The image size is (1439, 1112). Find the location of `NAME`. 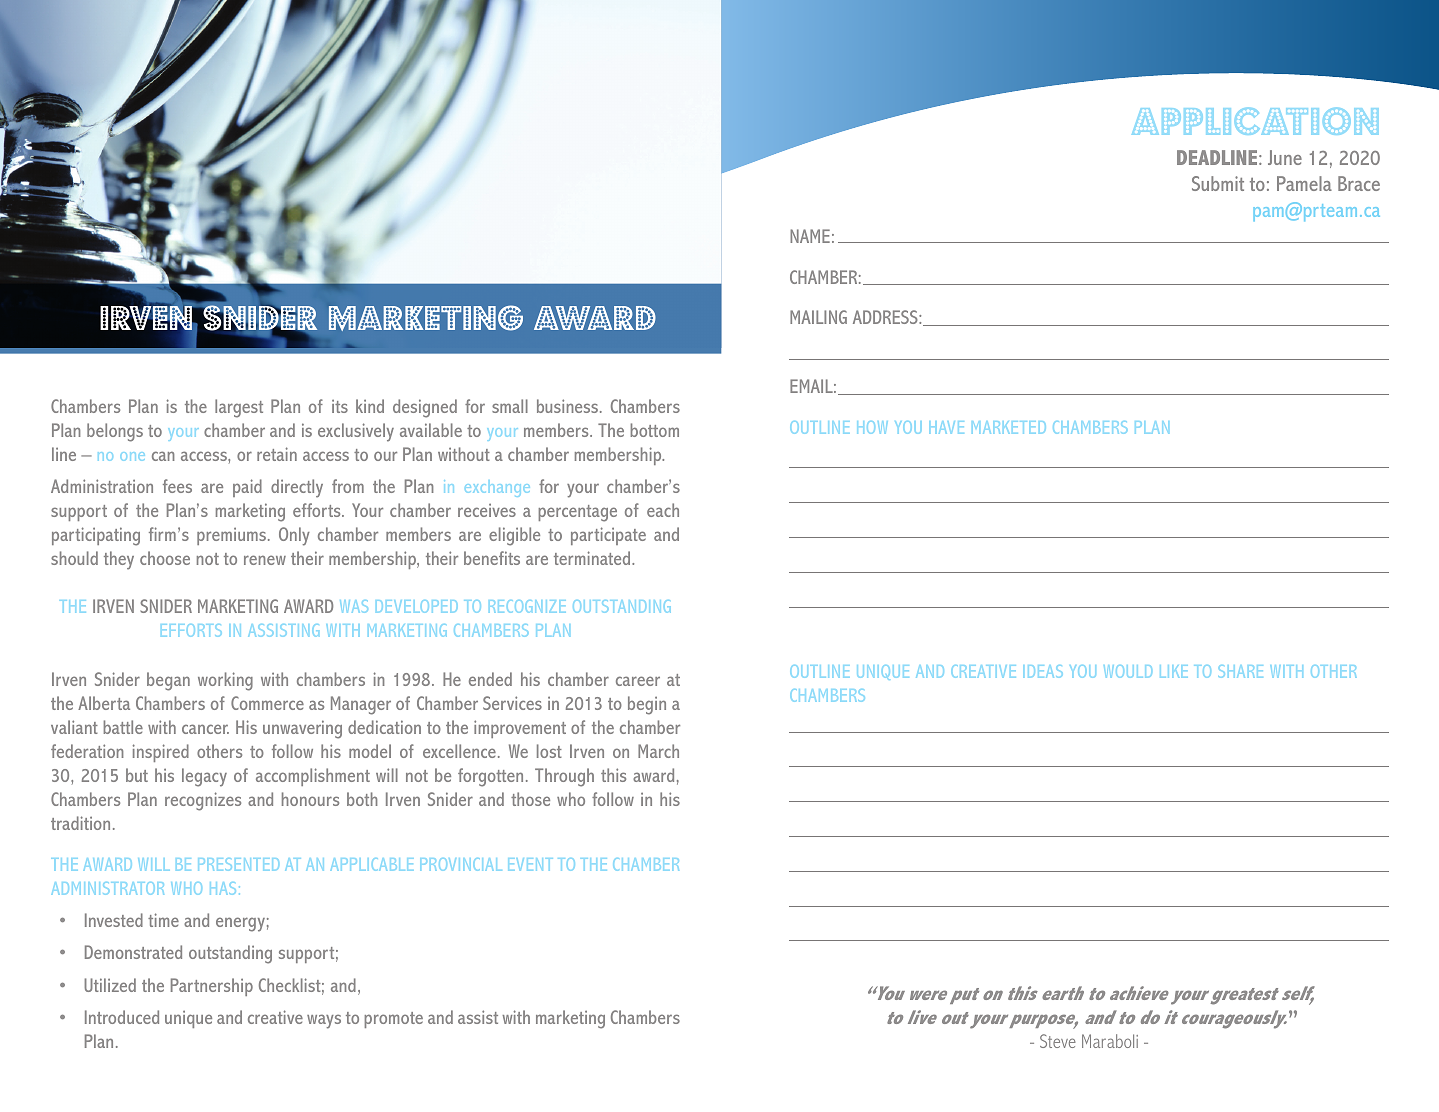

NAME is located at coordinates (810, 236).
